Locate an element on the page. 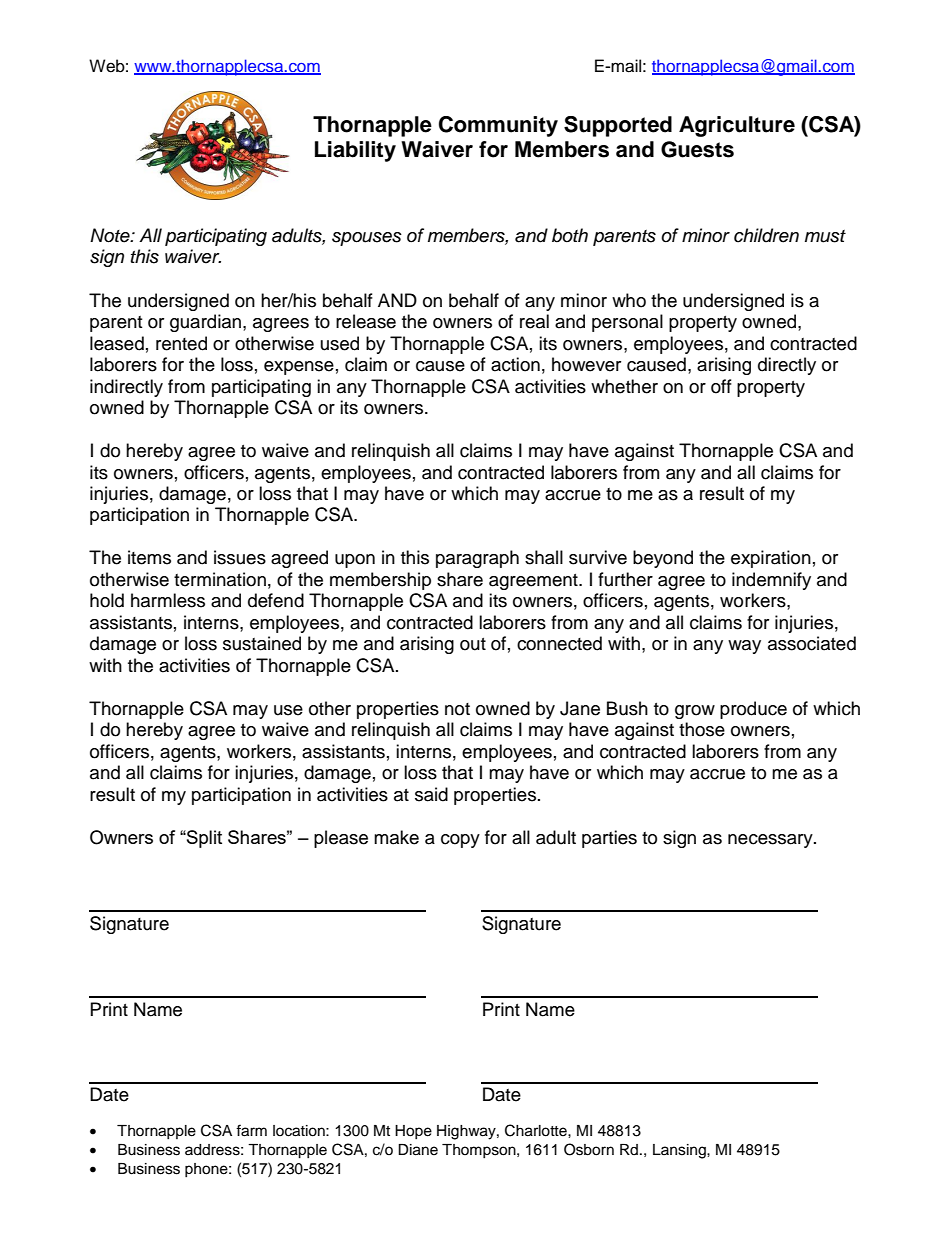  Guests is located at coordinates (697, 149).
